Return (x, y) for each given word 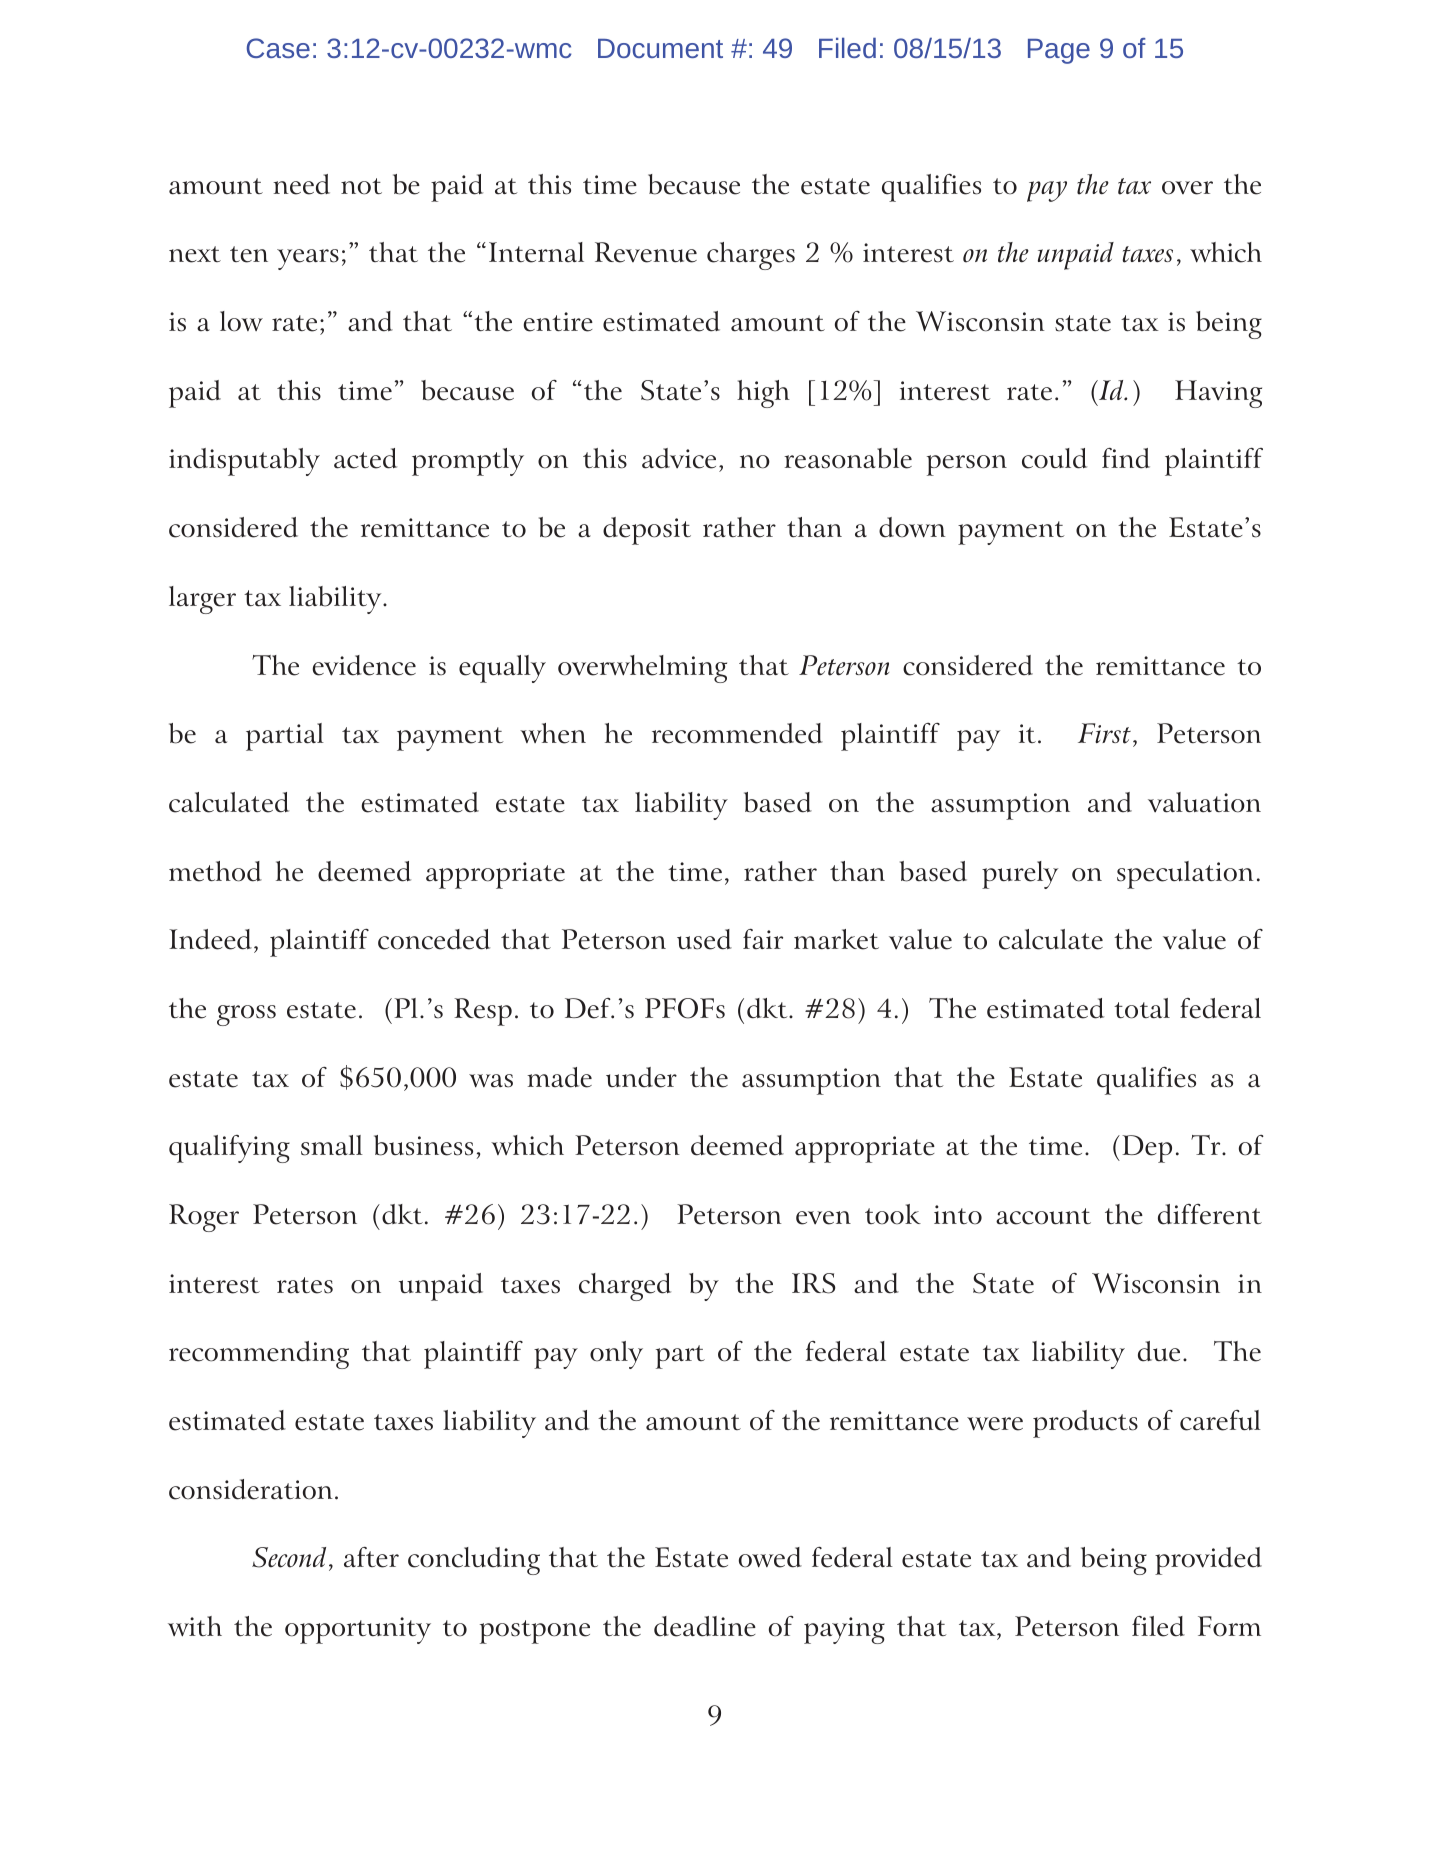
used (704, 939)
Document (660, 48)
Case (278, 48)
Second (289, 1557)
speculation (1185, 875)
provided (1208, 1561)
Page (1059, 51)
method (215, 871)
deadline (705, 1626)
